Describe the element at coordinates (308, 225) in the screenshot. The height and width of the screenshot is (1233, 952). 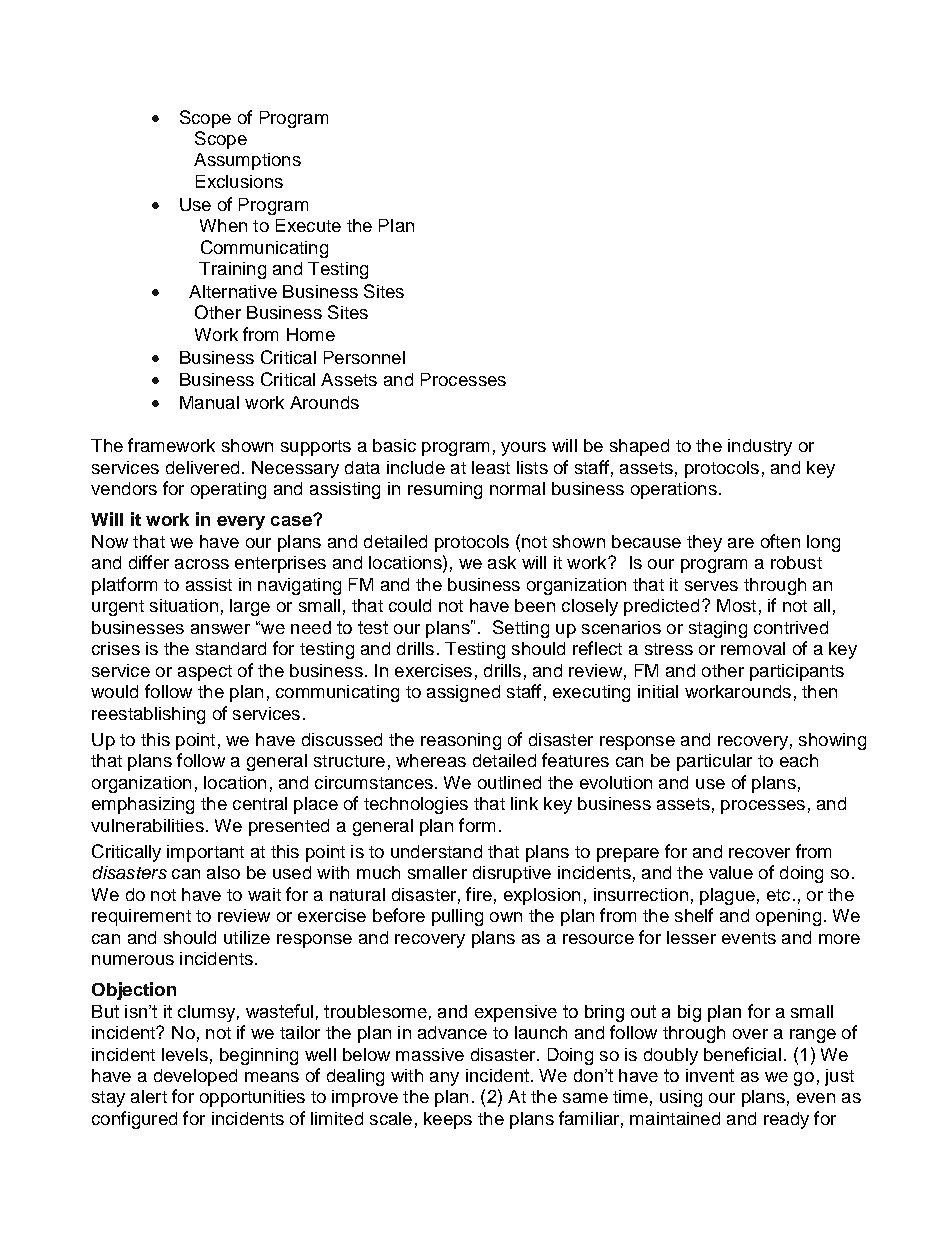
I see `Execute` at that location.
